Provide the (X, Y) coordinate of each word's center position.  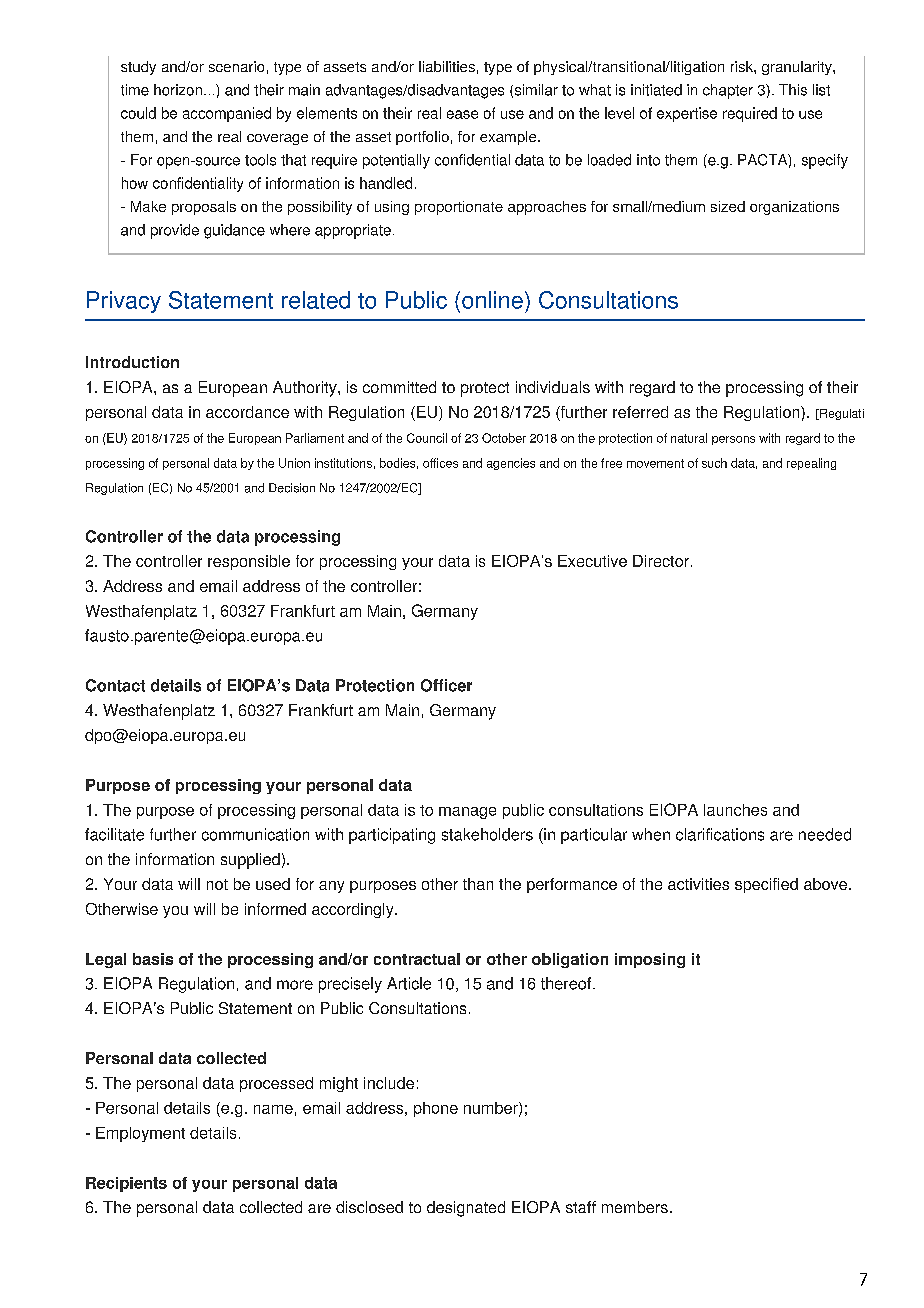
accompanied (227, 114)
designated (466, 1209)
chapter (728, 91)
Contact (115, 685)
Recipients (126, 1184)
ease (462, 114)
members (635, 1207)
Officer (446, 685)
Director (661, 561)
